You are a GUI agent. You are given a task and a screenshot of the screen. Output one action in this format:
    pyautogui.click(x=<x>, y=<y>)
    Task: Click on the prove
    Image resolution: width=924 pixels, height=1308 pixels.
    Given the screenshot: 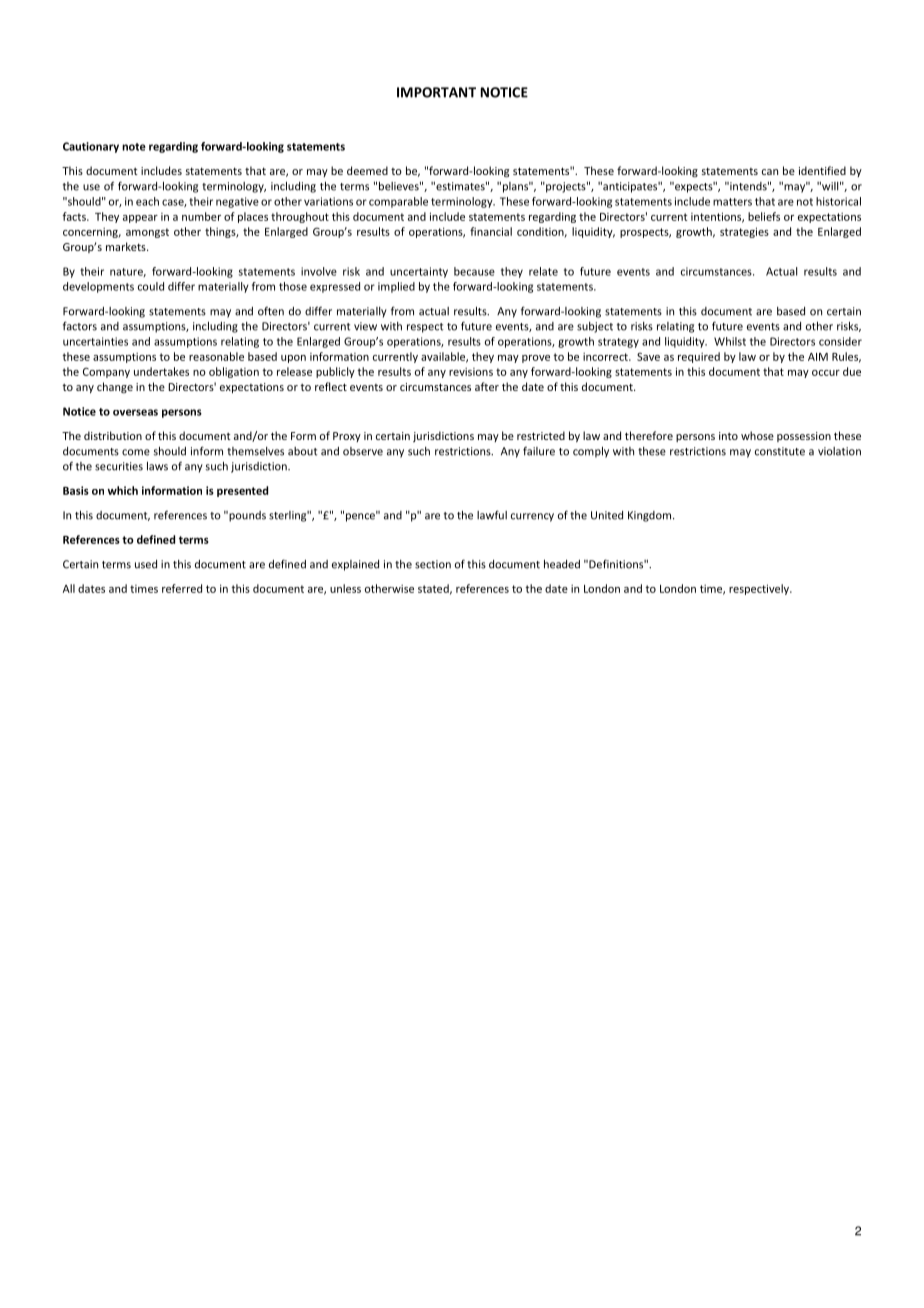 What is the action you would take?
    pyautogui.click(x=536, y=359)
